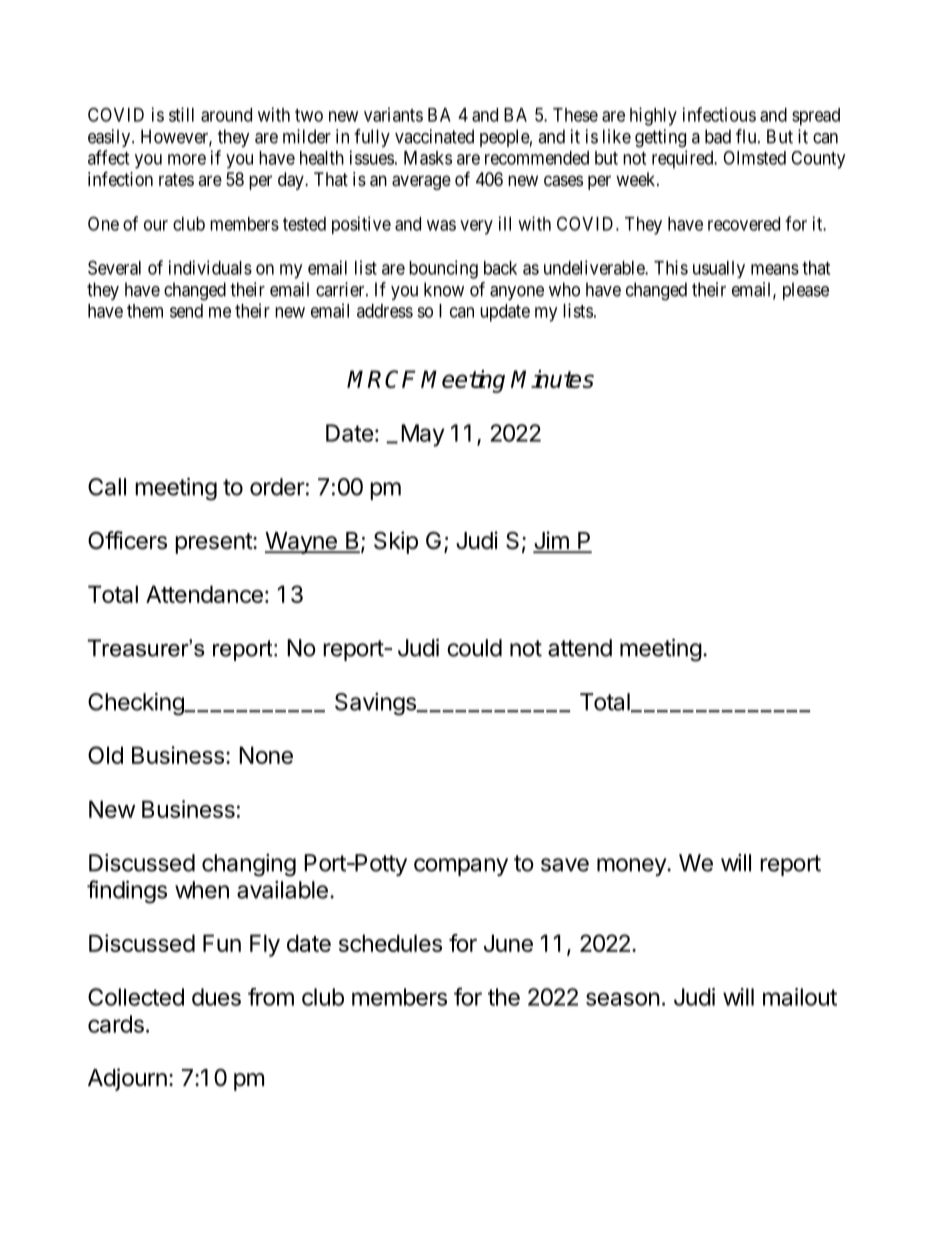  What do you see at coordinates (508, 943) in the screenshot?
I see `June` at bounding box center [508, 943].
